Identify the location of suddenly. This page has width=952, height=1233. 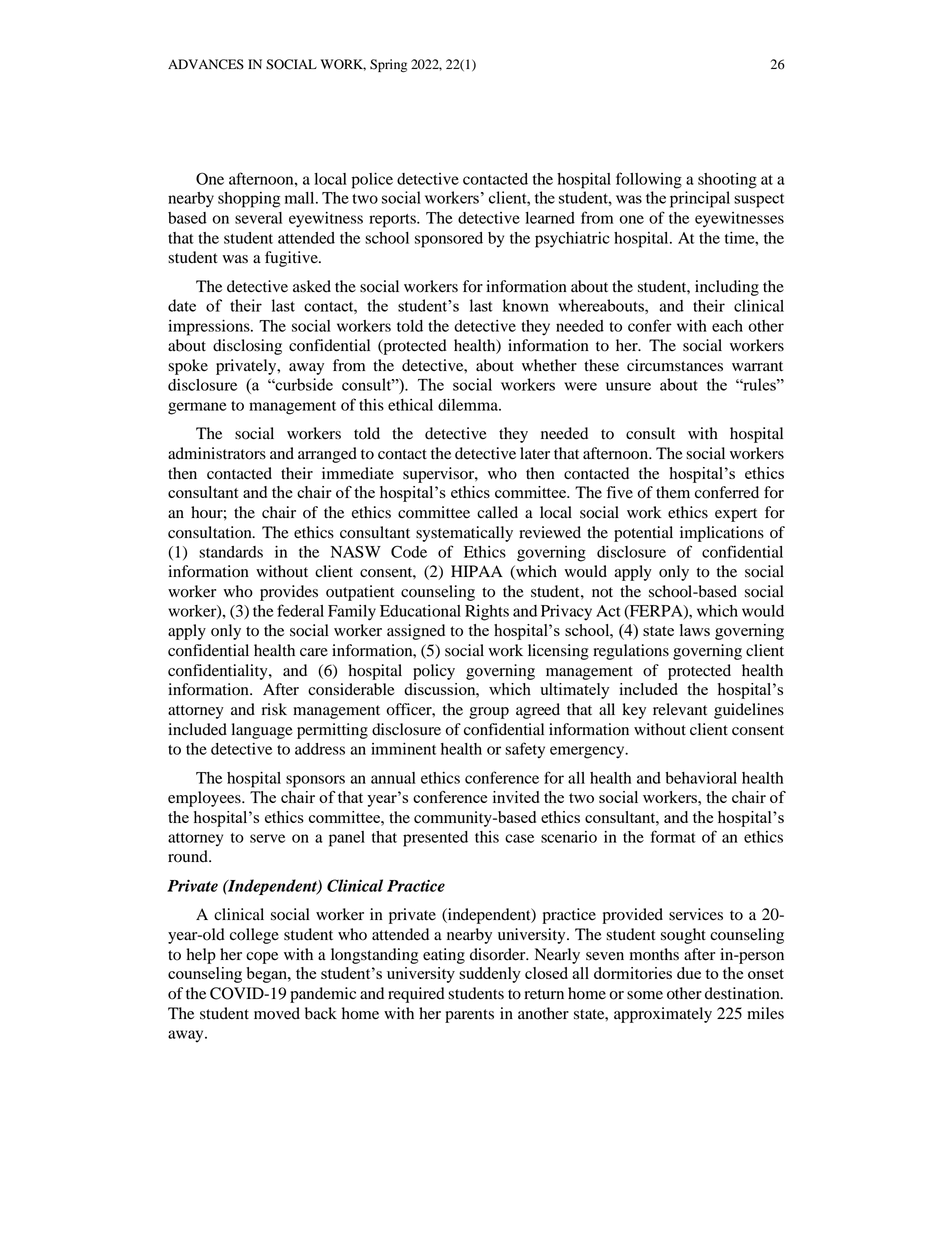
(490, 975).
